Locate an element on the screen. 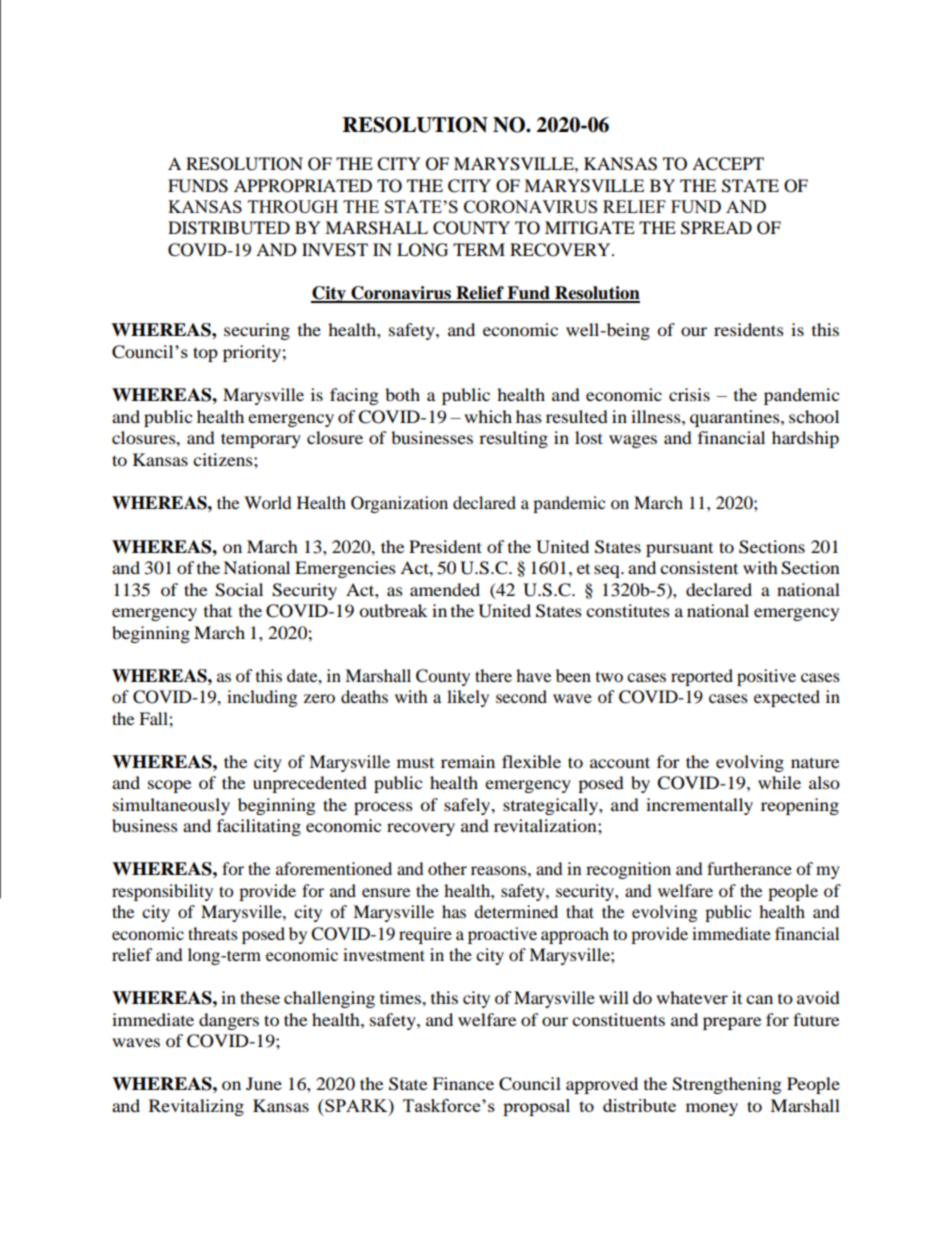 The width and height of the screenshot is (952, 1233). Social is located at coordinates (239, 590).
